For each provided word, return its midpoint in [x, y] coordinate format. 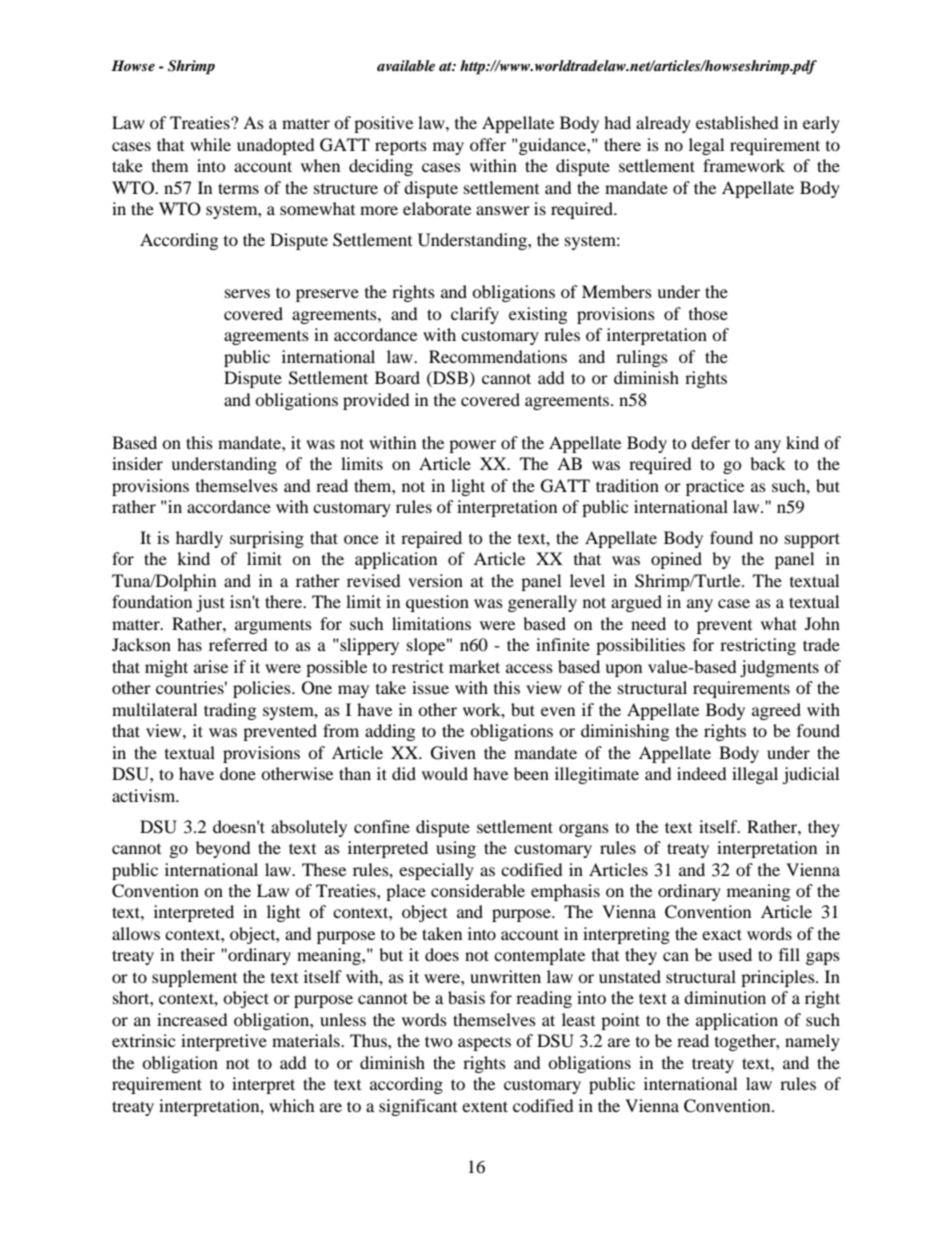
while [210, 144]
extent [485, 1106]
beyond [223, 849]
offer [488, 144]
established [737, 122]
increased [192, 1019]
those [708, 313]
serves [247, 293]
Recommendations [498, 356]
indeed [702, 773]
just [210, 603]
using [456, 849]
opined [676, 560]
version [435, 580]
